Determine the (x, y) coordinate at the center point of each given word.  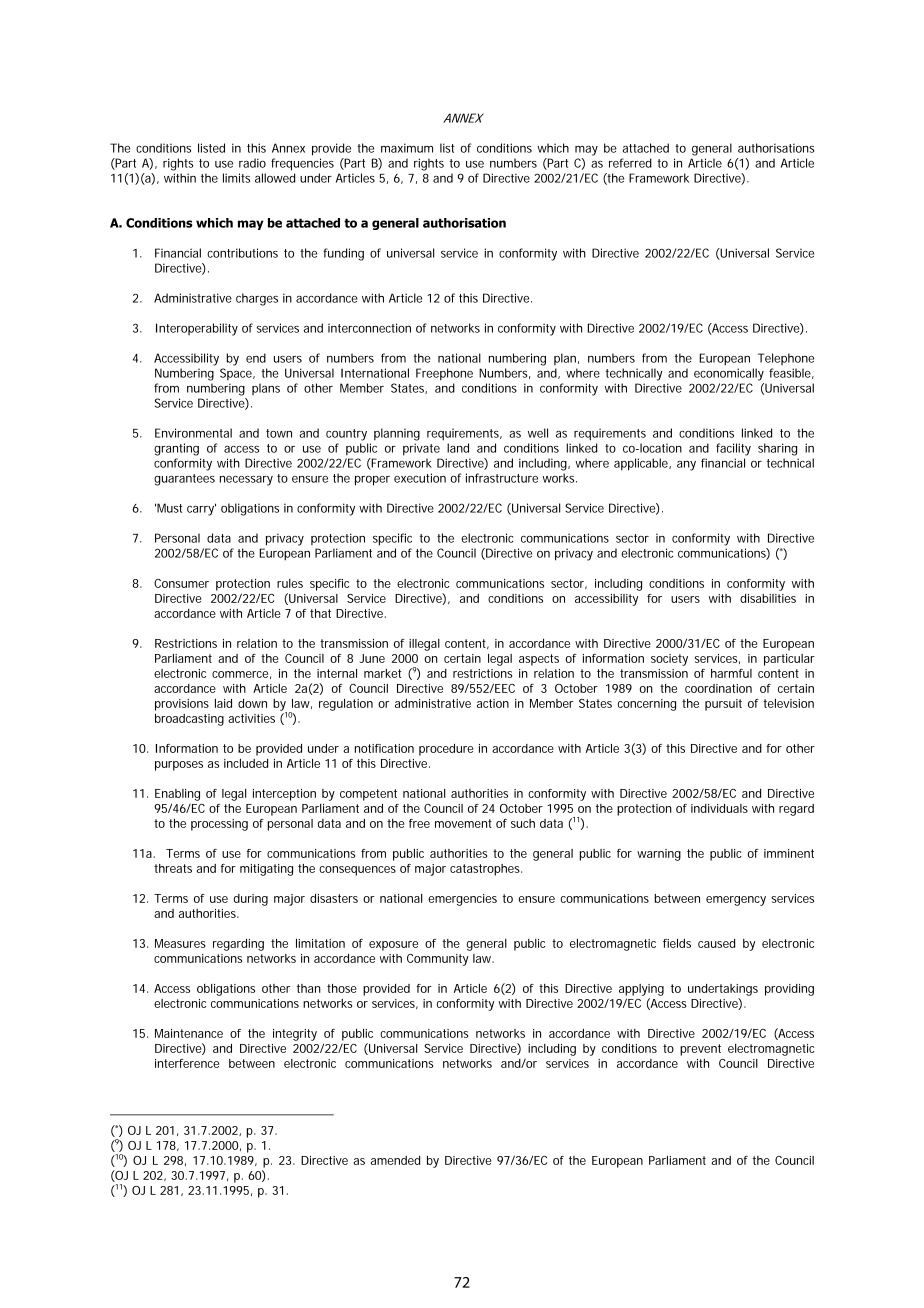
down (252, 703)
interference (187, 1063)
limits (236, 178)
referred (630, 163)
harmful (731, 673)
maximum (407, 148)
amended (395, 1160)
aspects (539, 660)
